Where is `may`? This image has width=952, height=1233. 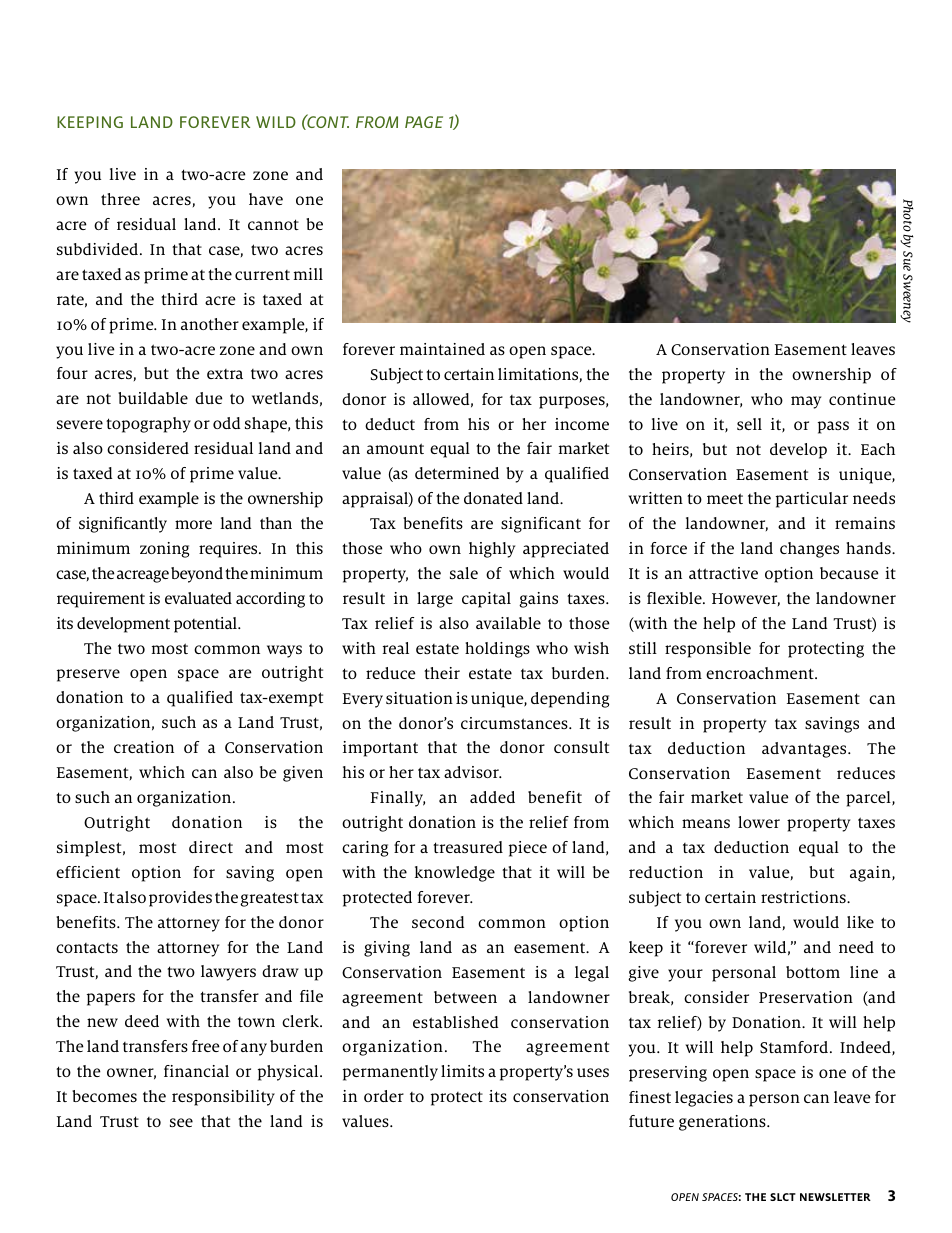 may is located at coordinates (806, 402).
